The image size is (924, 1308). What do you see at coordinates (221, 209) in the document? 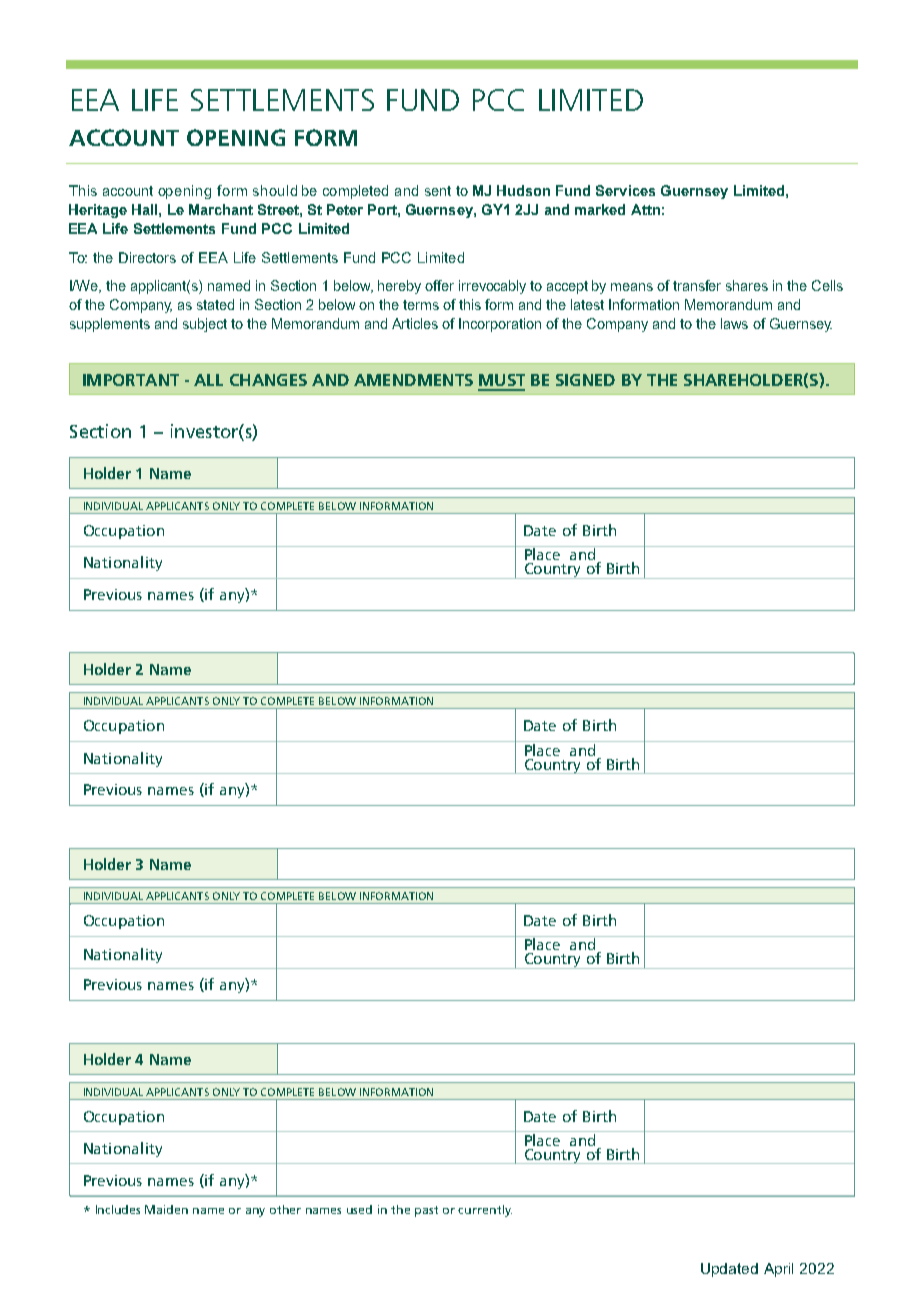
I see `Marchant` at bounding box center [221, 209].
